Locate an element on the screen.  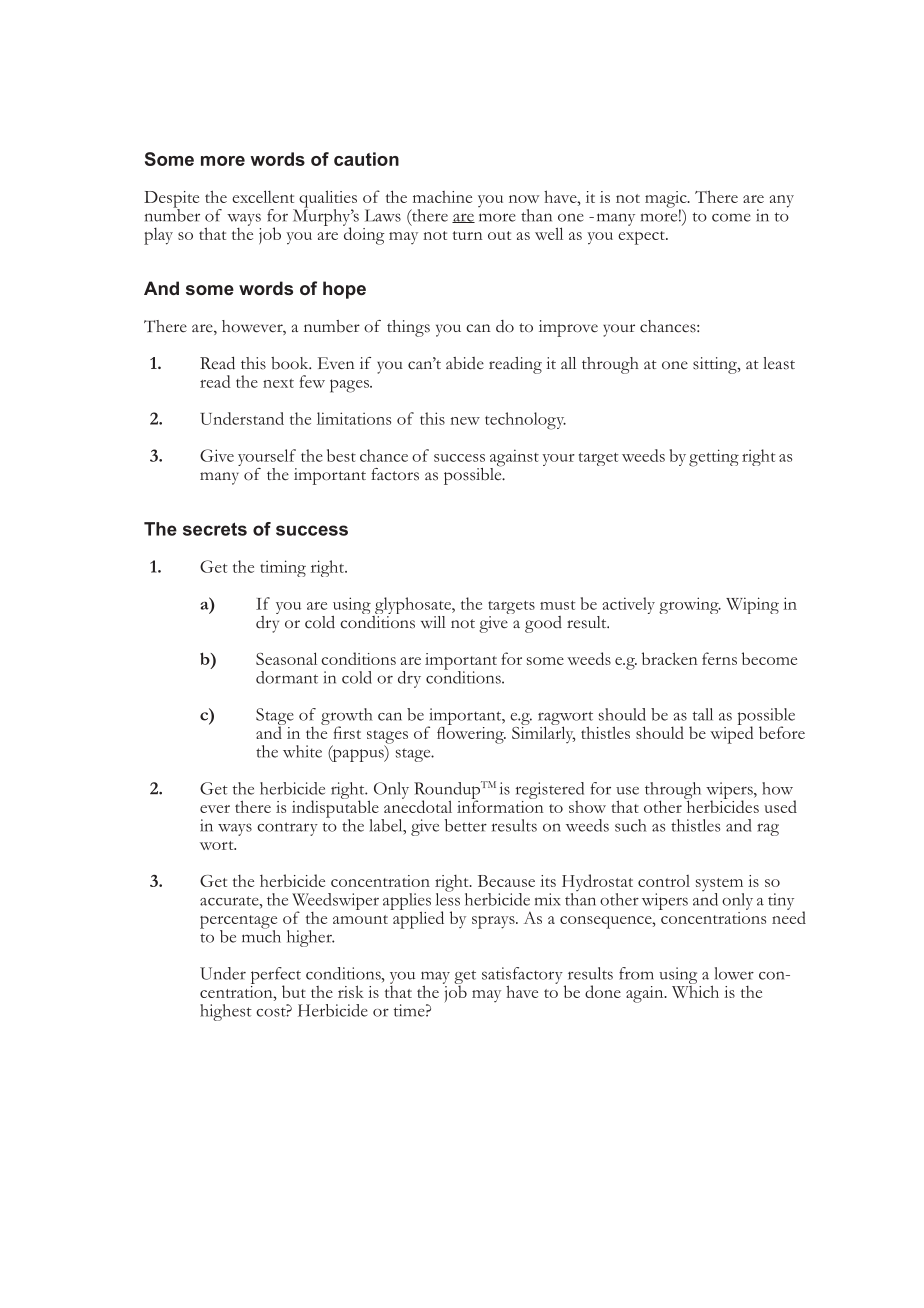
contrary is located at coordinates (287, 829).
